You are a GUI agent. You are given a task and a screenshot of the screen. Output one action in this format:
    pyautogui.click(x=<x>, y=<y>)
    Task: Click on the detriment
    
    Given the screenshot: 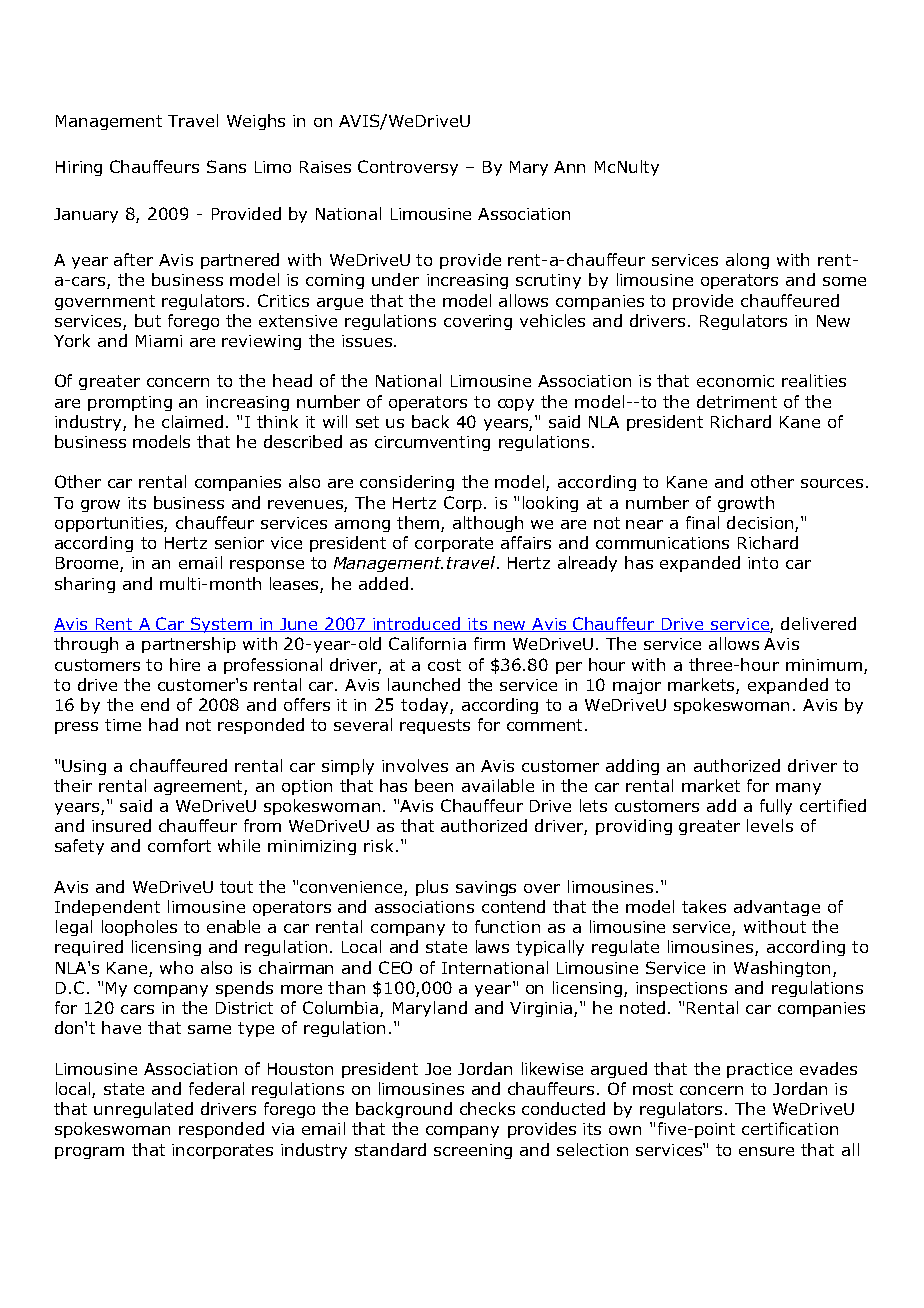 What is the action you would take?
    pyautogui.click(x=737, y=401)
